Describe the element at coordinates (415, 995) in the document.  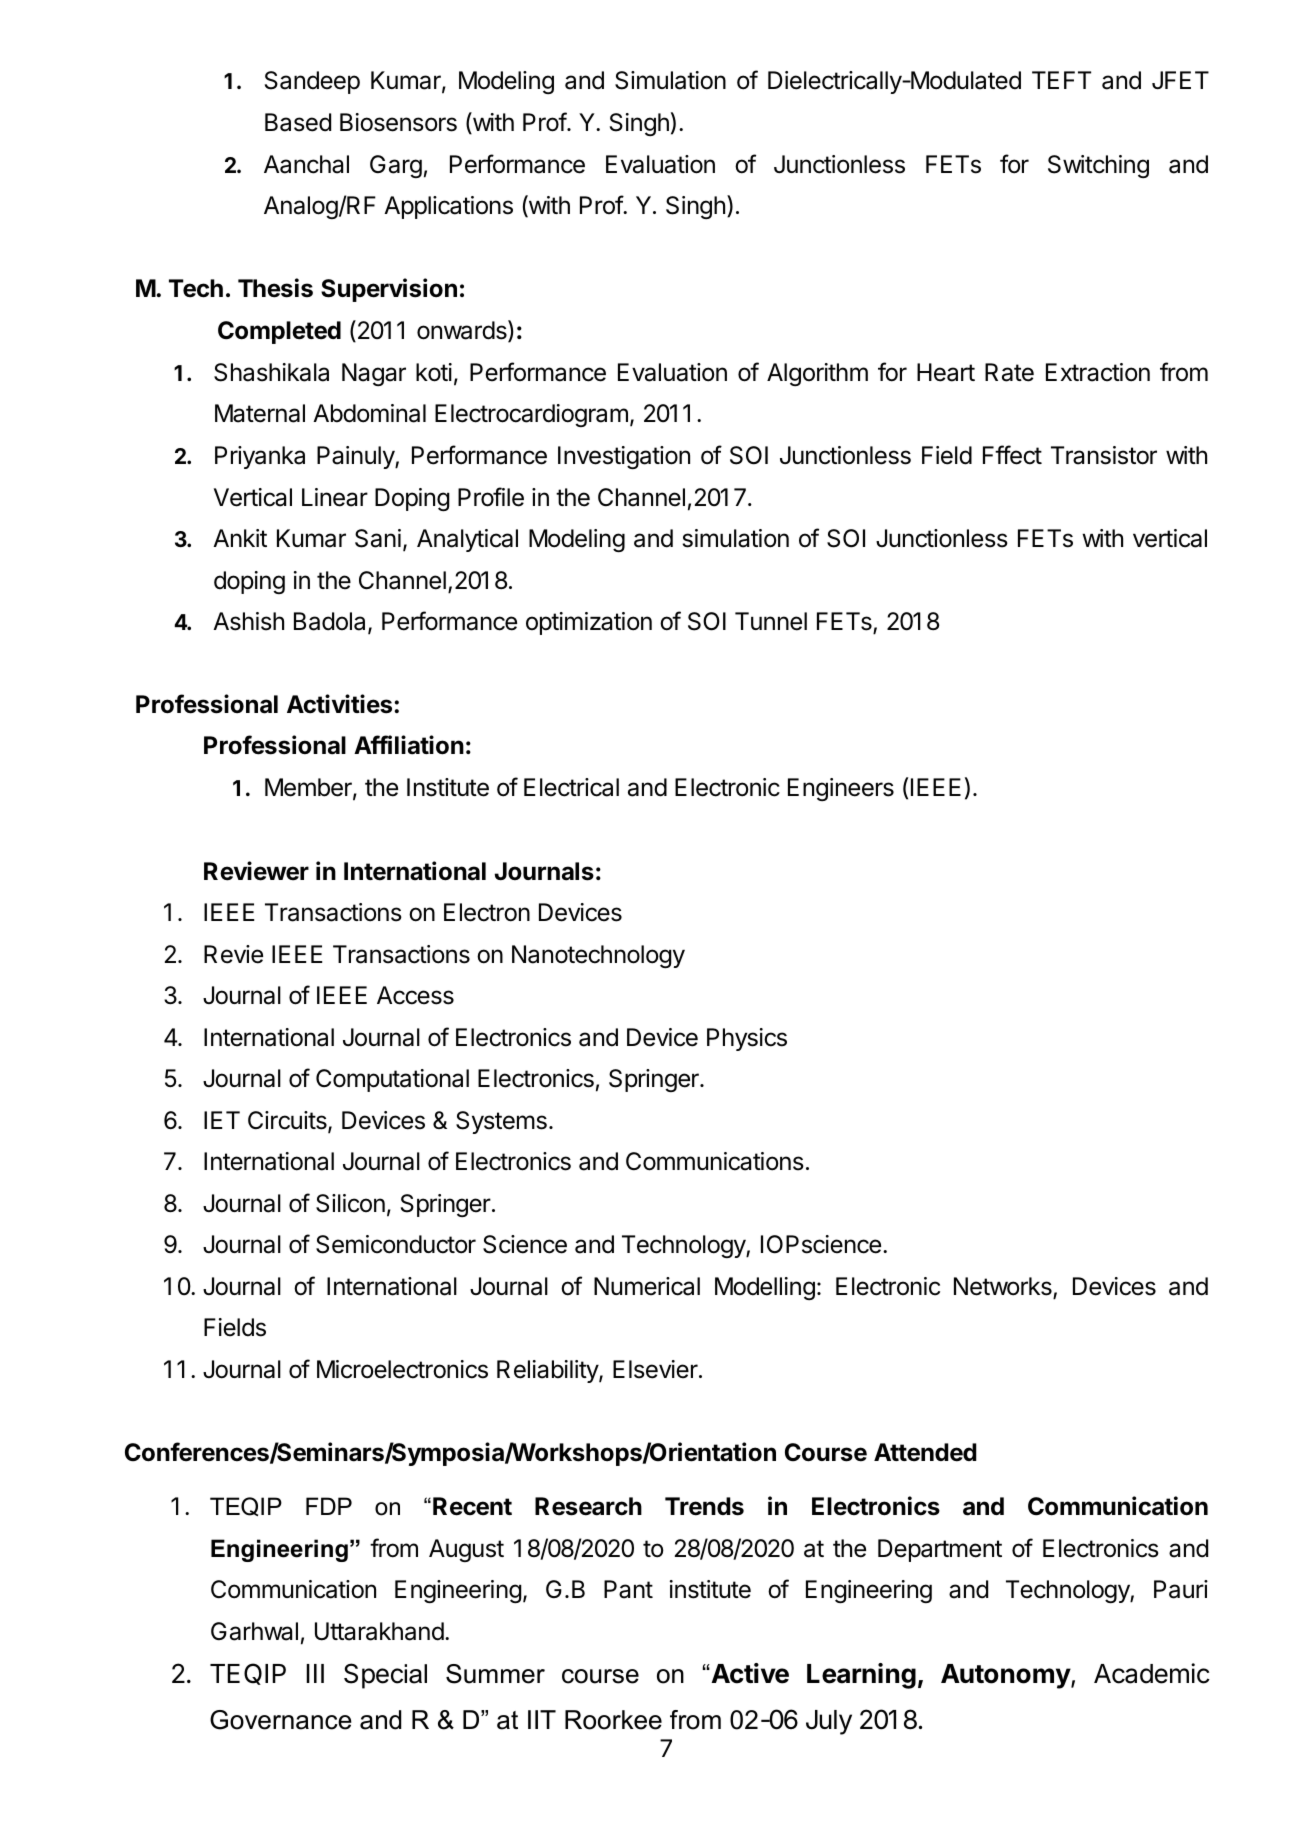
I see `Access` at that location.
